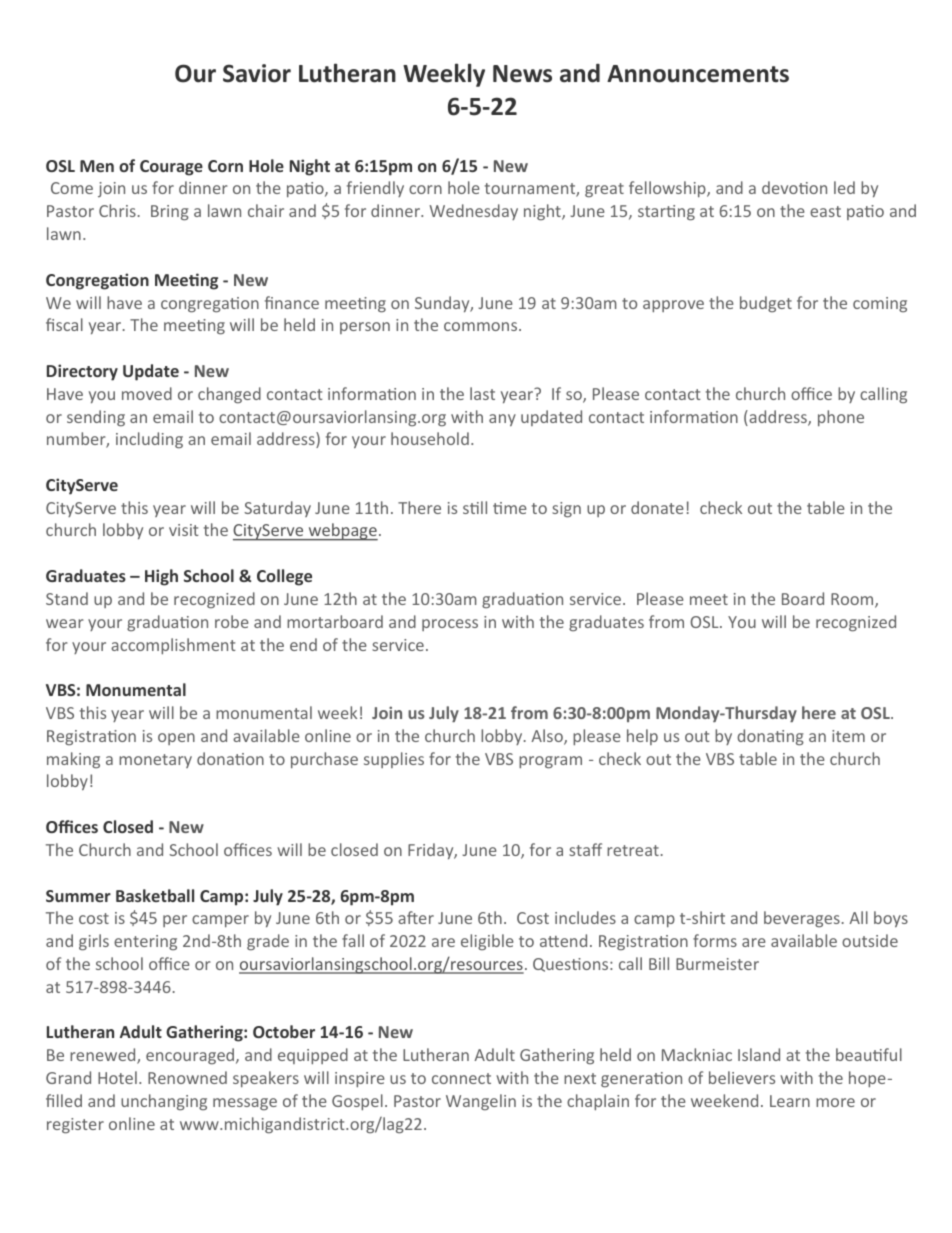 This screenshot has height=1233, width=952. What do you see at coordinates (790, 1101) in the screenshot?
I see `Learn` at bounding box center [790, 1101].
